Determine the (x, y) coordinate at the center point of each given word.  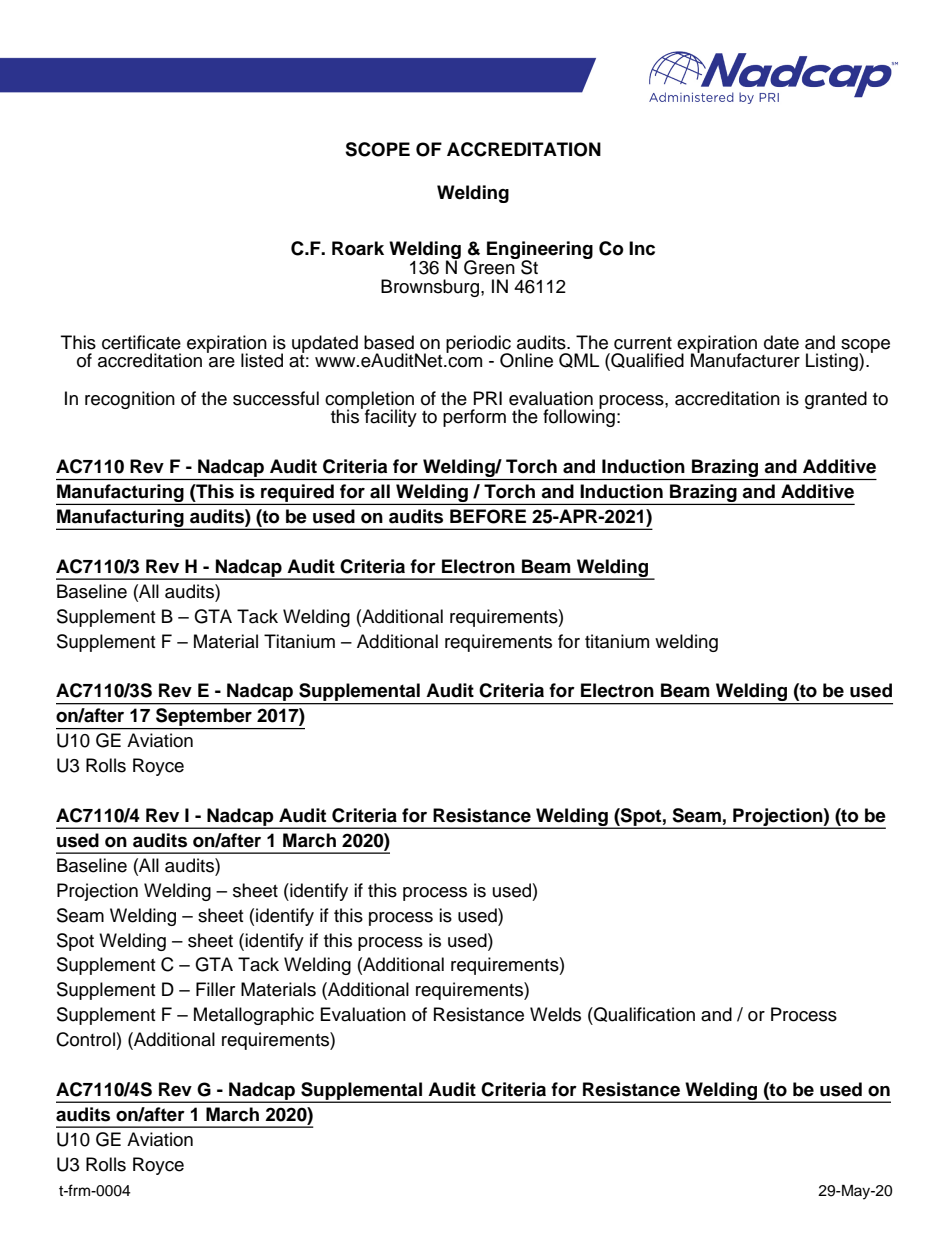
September (204, 718)
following (579, 417)
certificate (141, 342)
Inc (642, 248)
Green (490, 266)
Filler (215, 989)
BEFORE (488, 516)
